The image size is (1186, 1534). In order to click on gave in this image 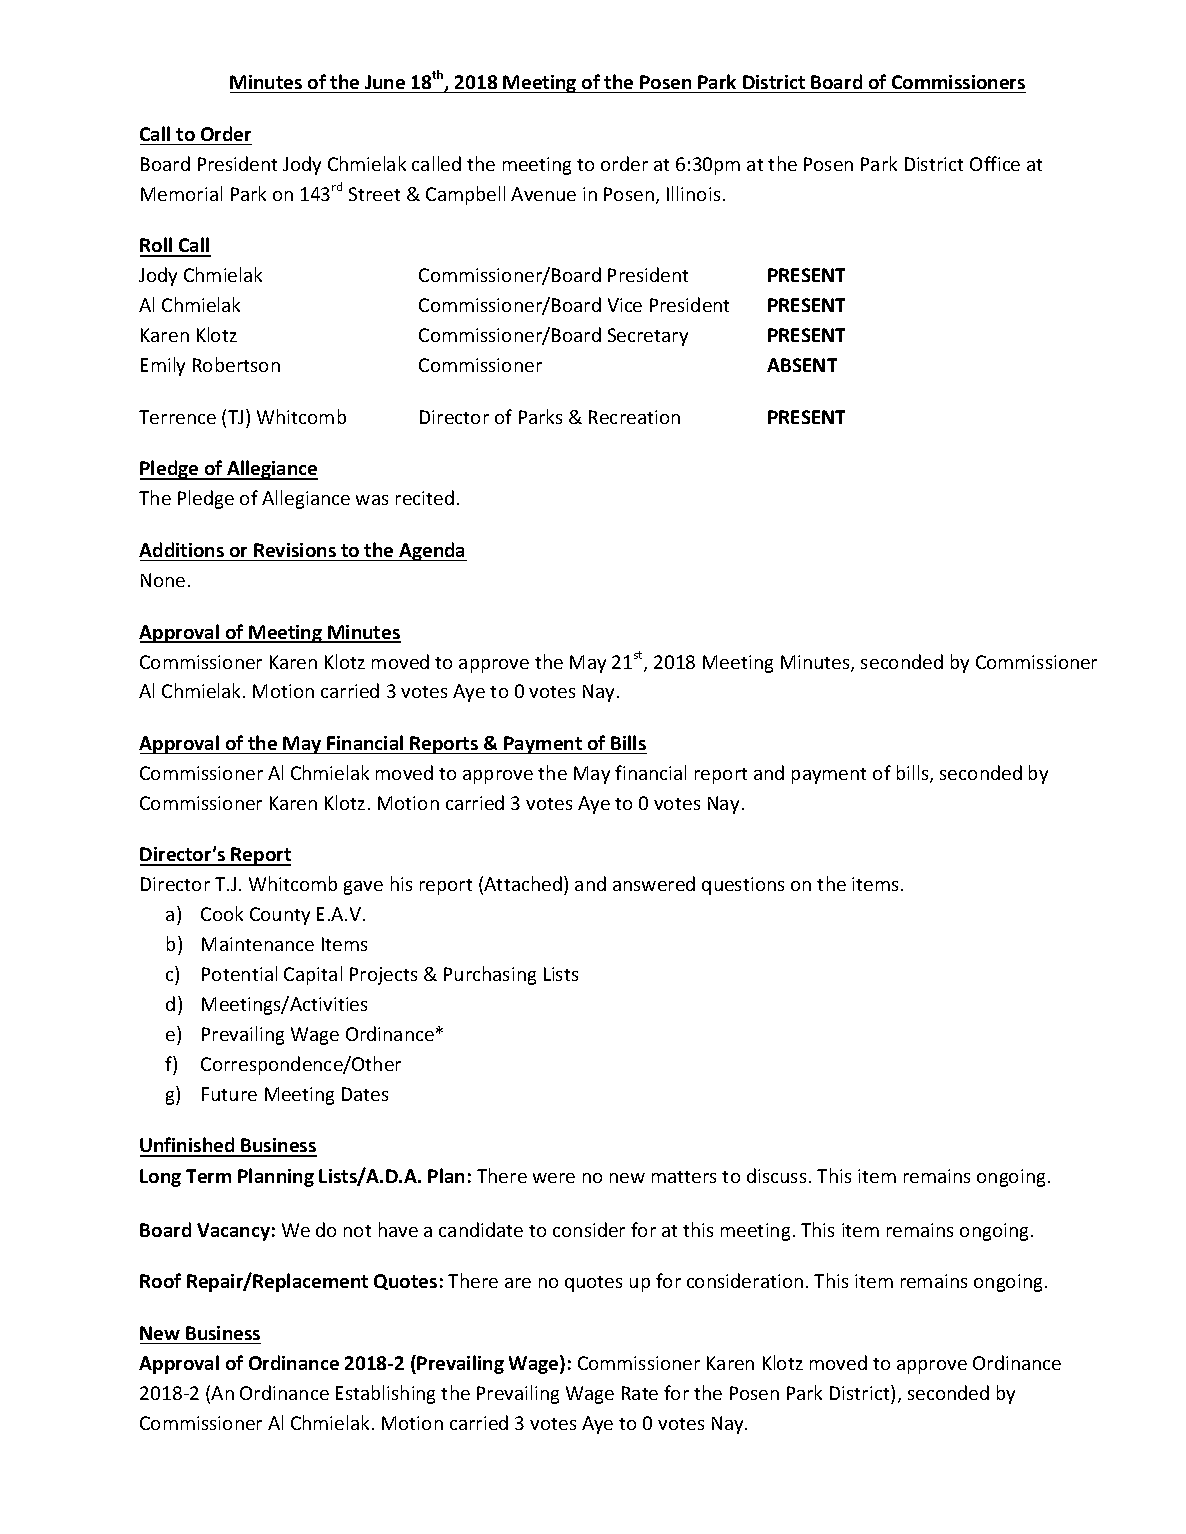, I will do `click(363, 888)`.
